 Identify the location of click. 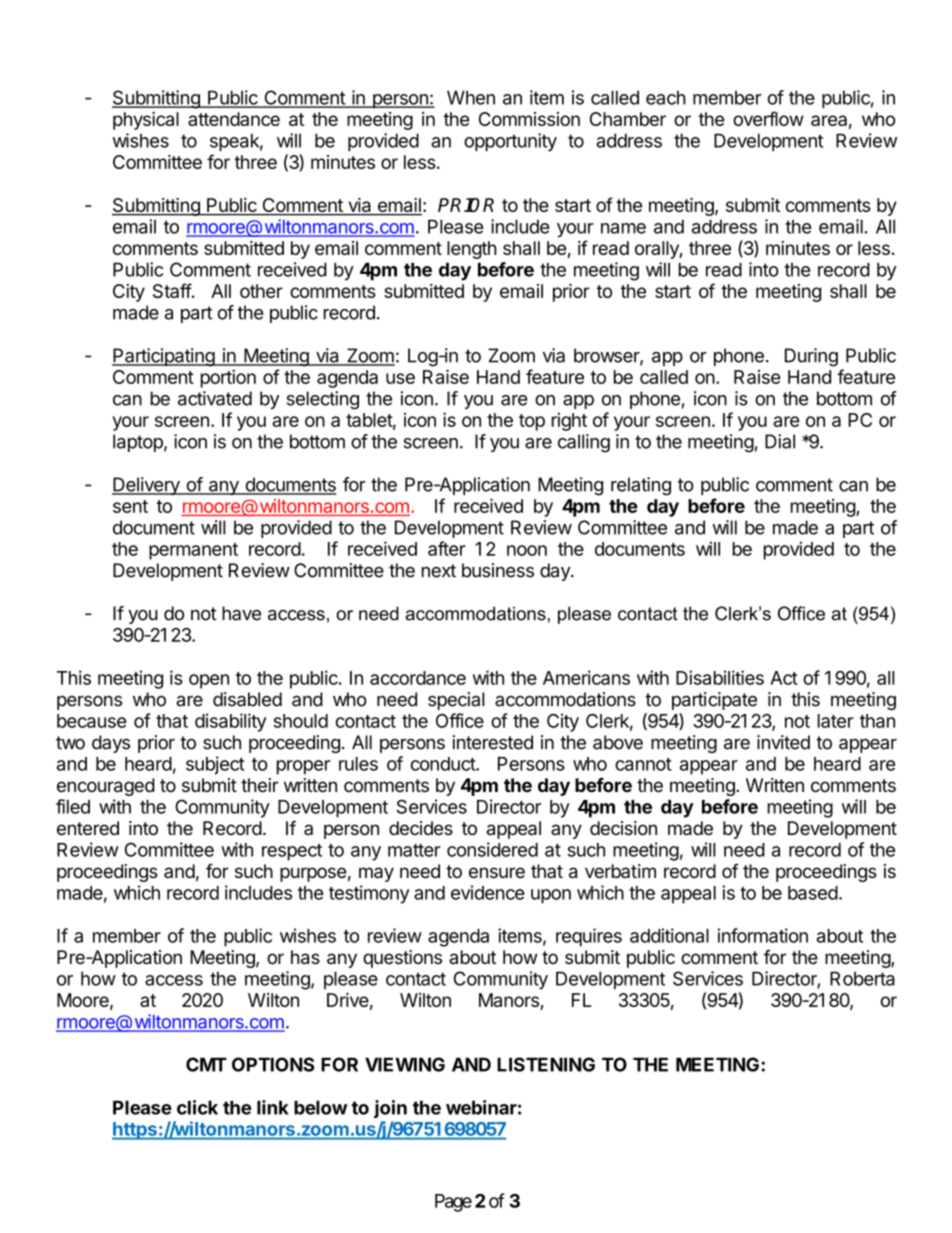
(197, 1107).
